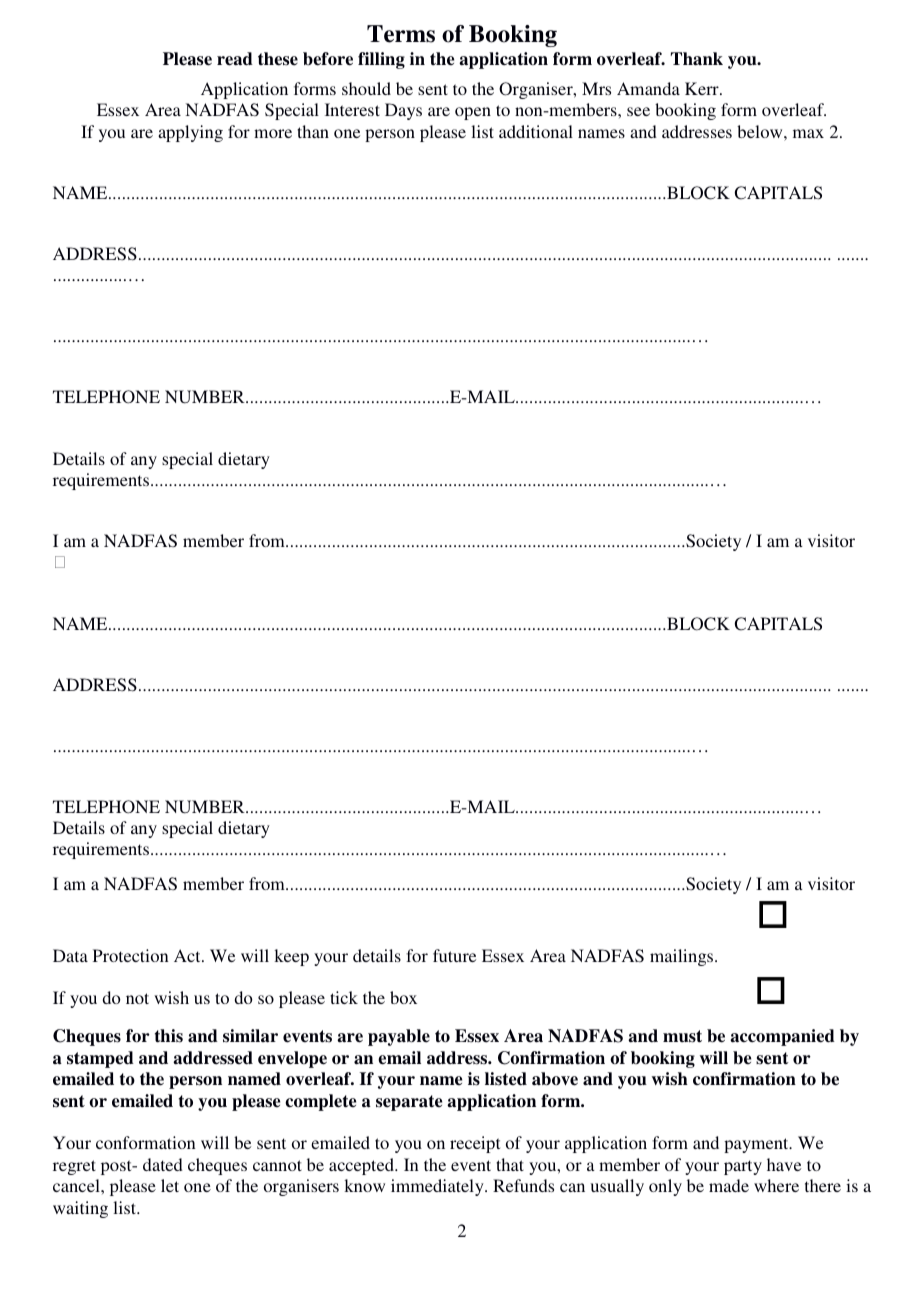  Describe the element at coordinates (190, 133) in the screenshot. I see `applying` at that location.
